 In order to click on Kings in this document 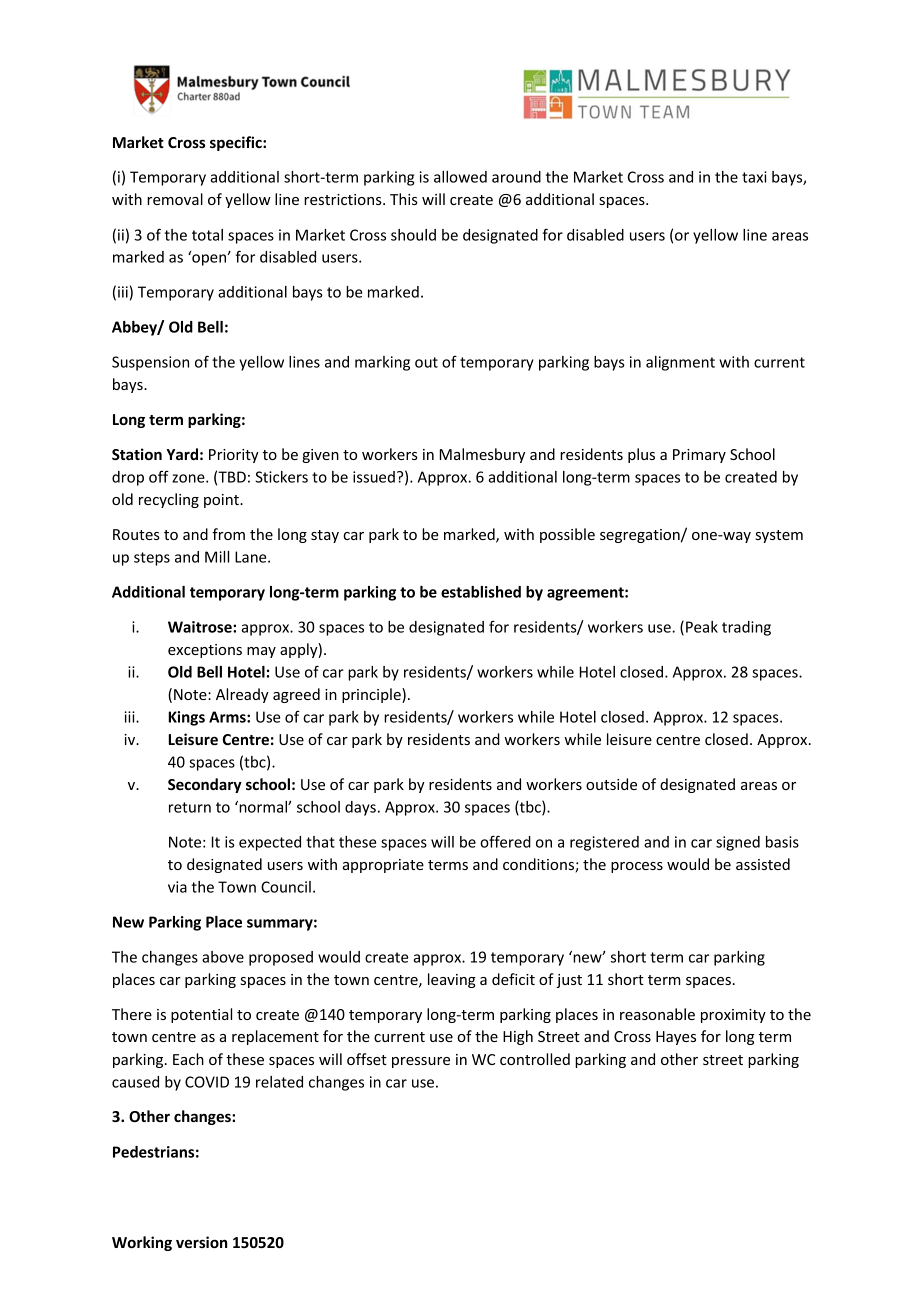, I will do `click(186, 718)`.
